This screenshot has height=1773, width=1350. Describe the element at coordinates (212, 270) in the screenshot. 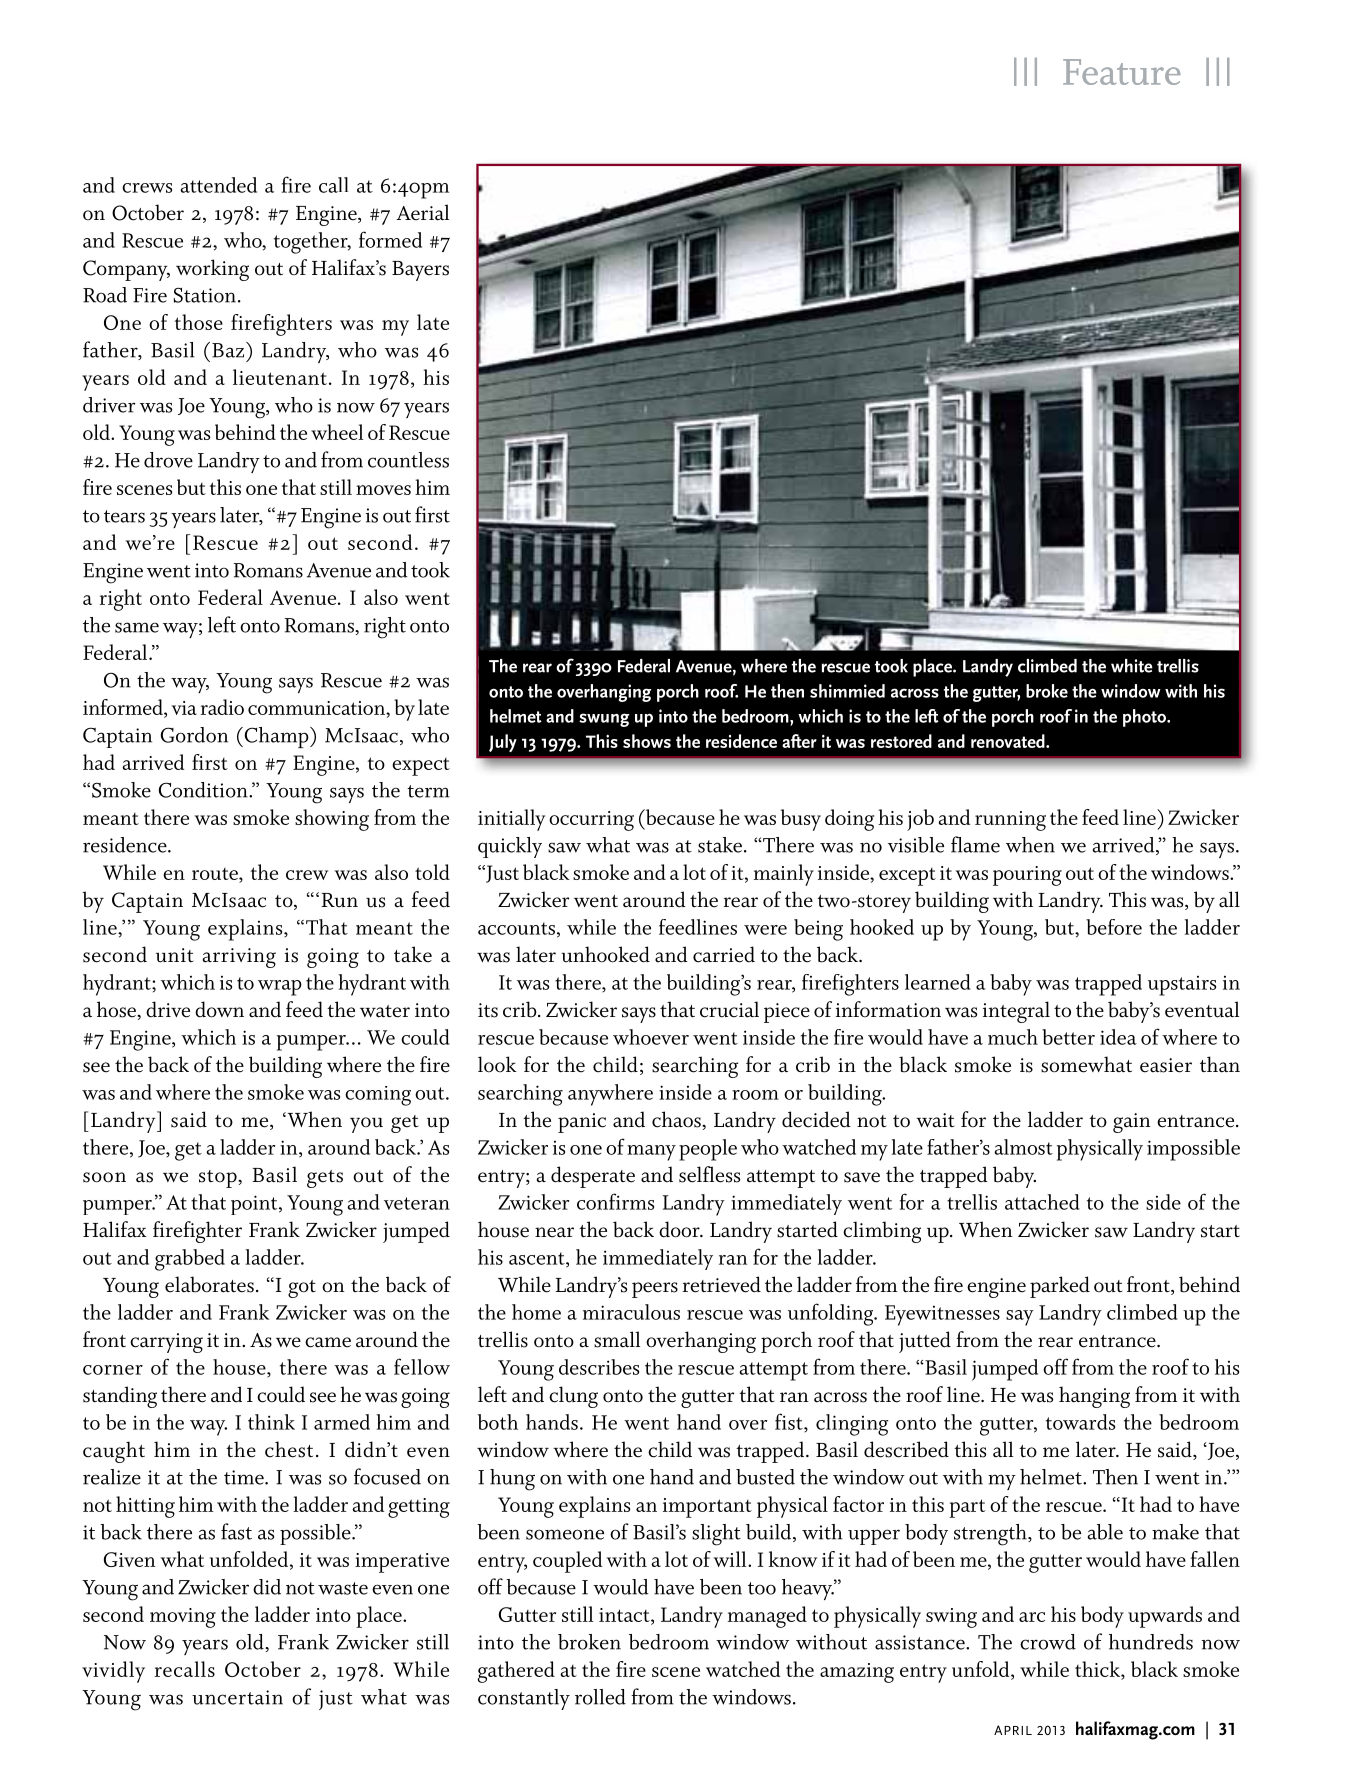

I see `working` at that location.
